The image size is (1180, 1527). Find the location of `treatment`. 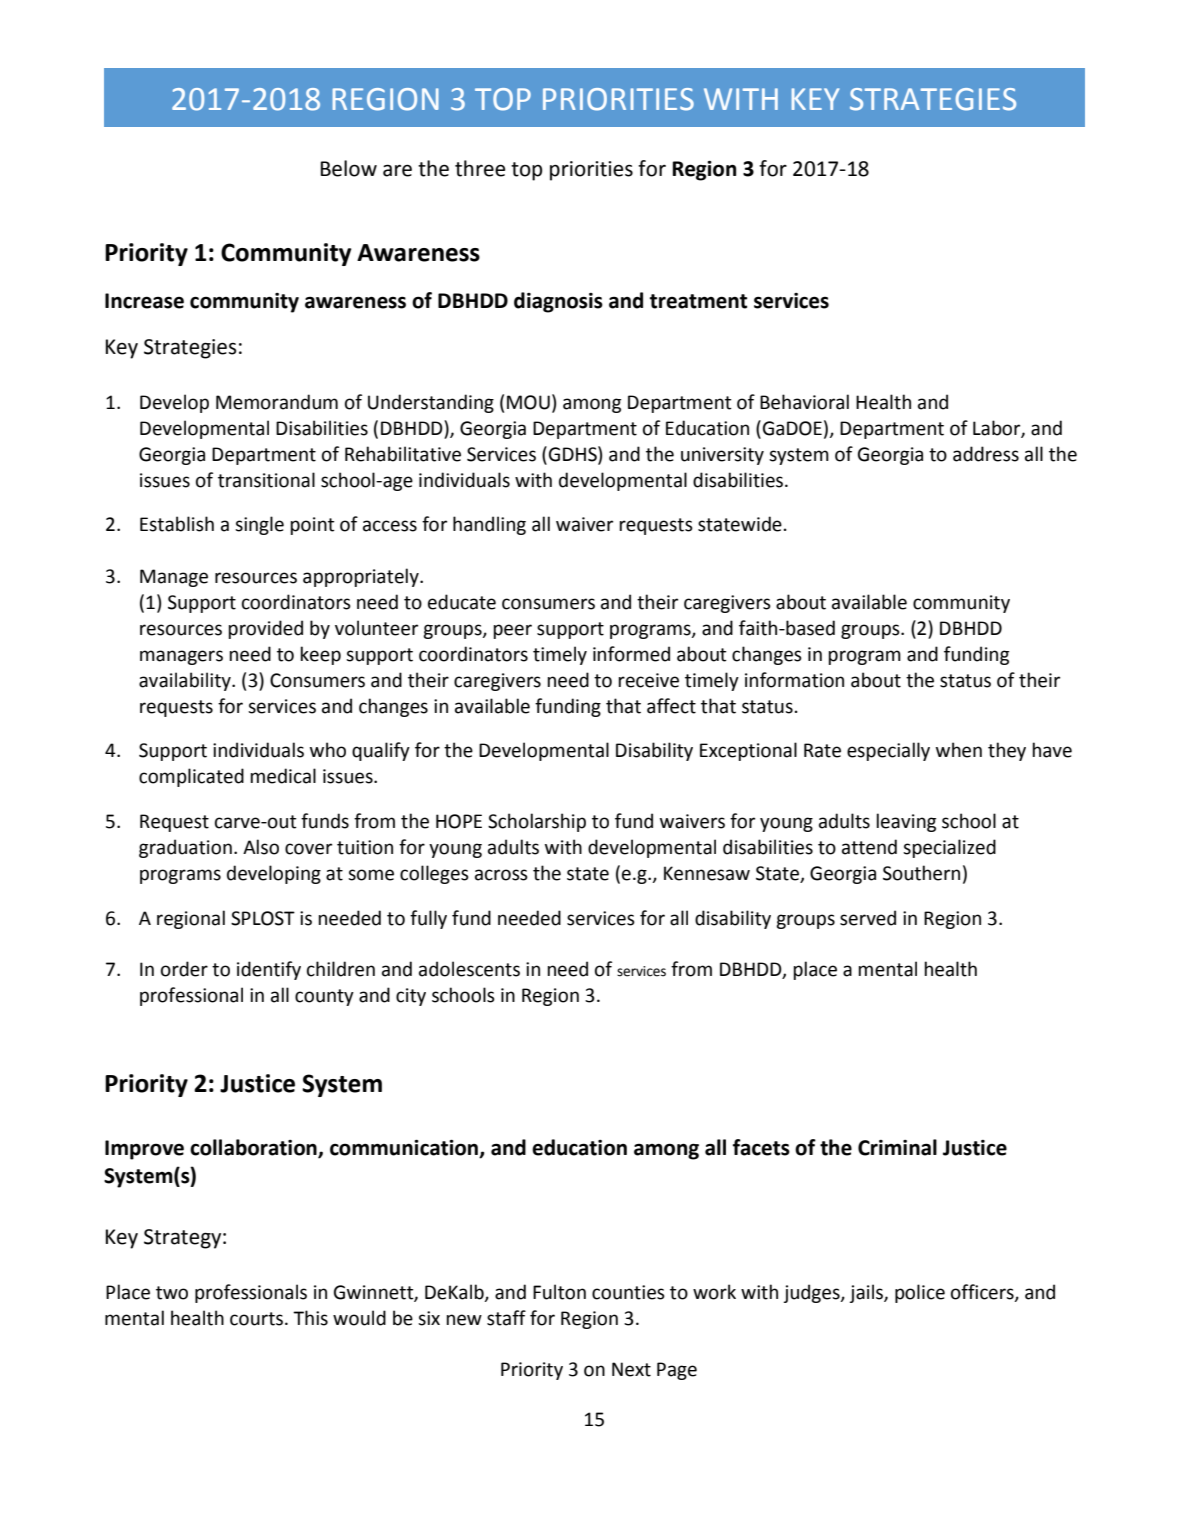

treatment is located at coordinates (698, 301).
